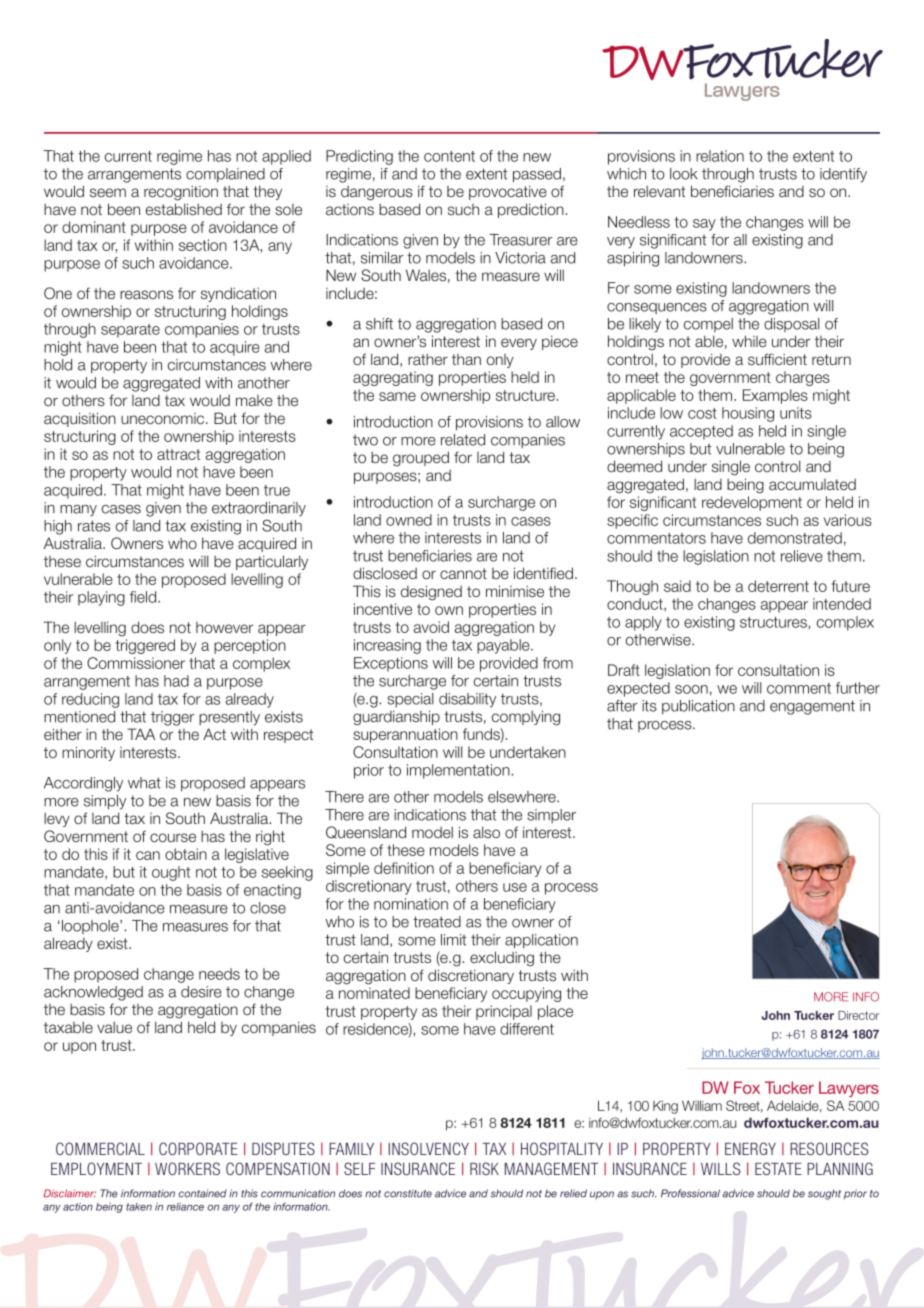 This page has height=1308, width=924. Describe the element at coordinates (812, 707) in the page. I see `engagement` at that location.
